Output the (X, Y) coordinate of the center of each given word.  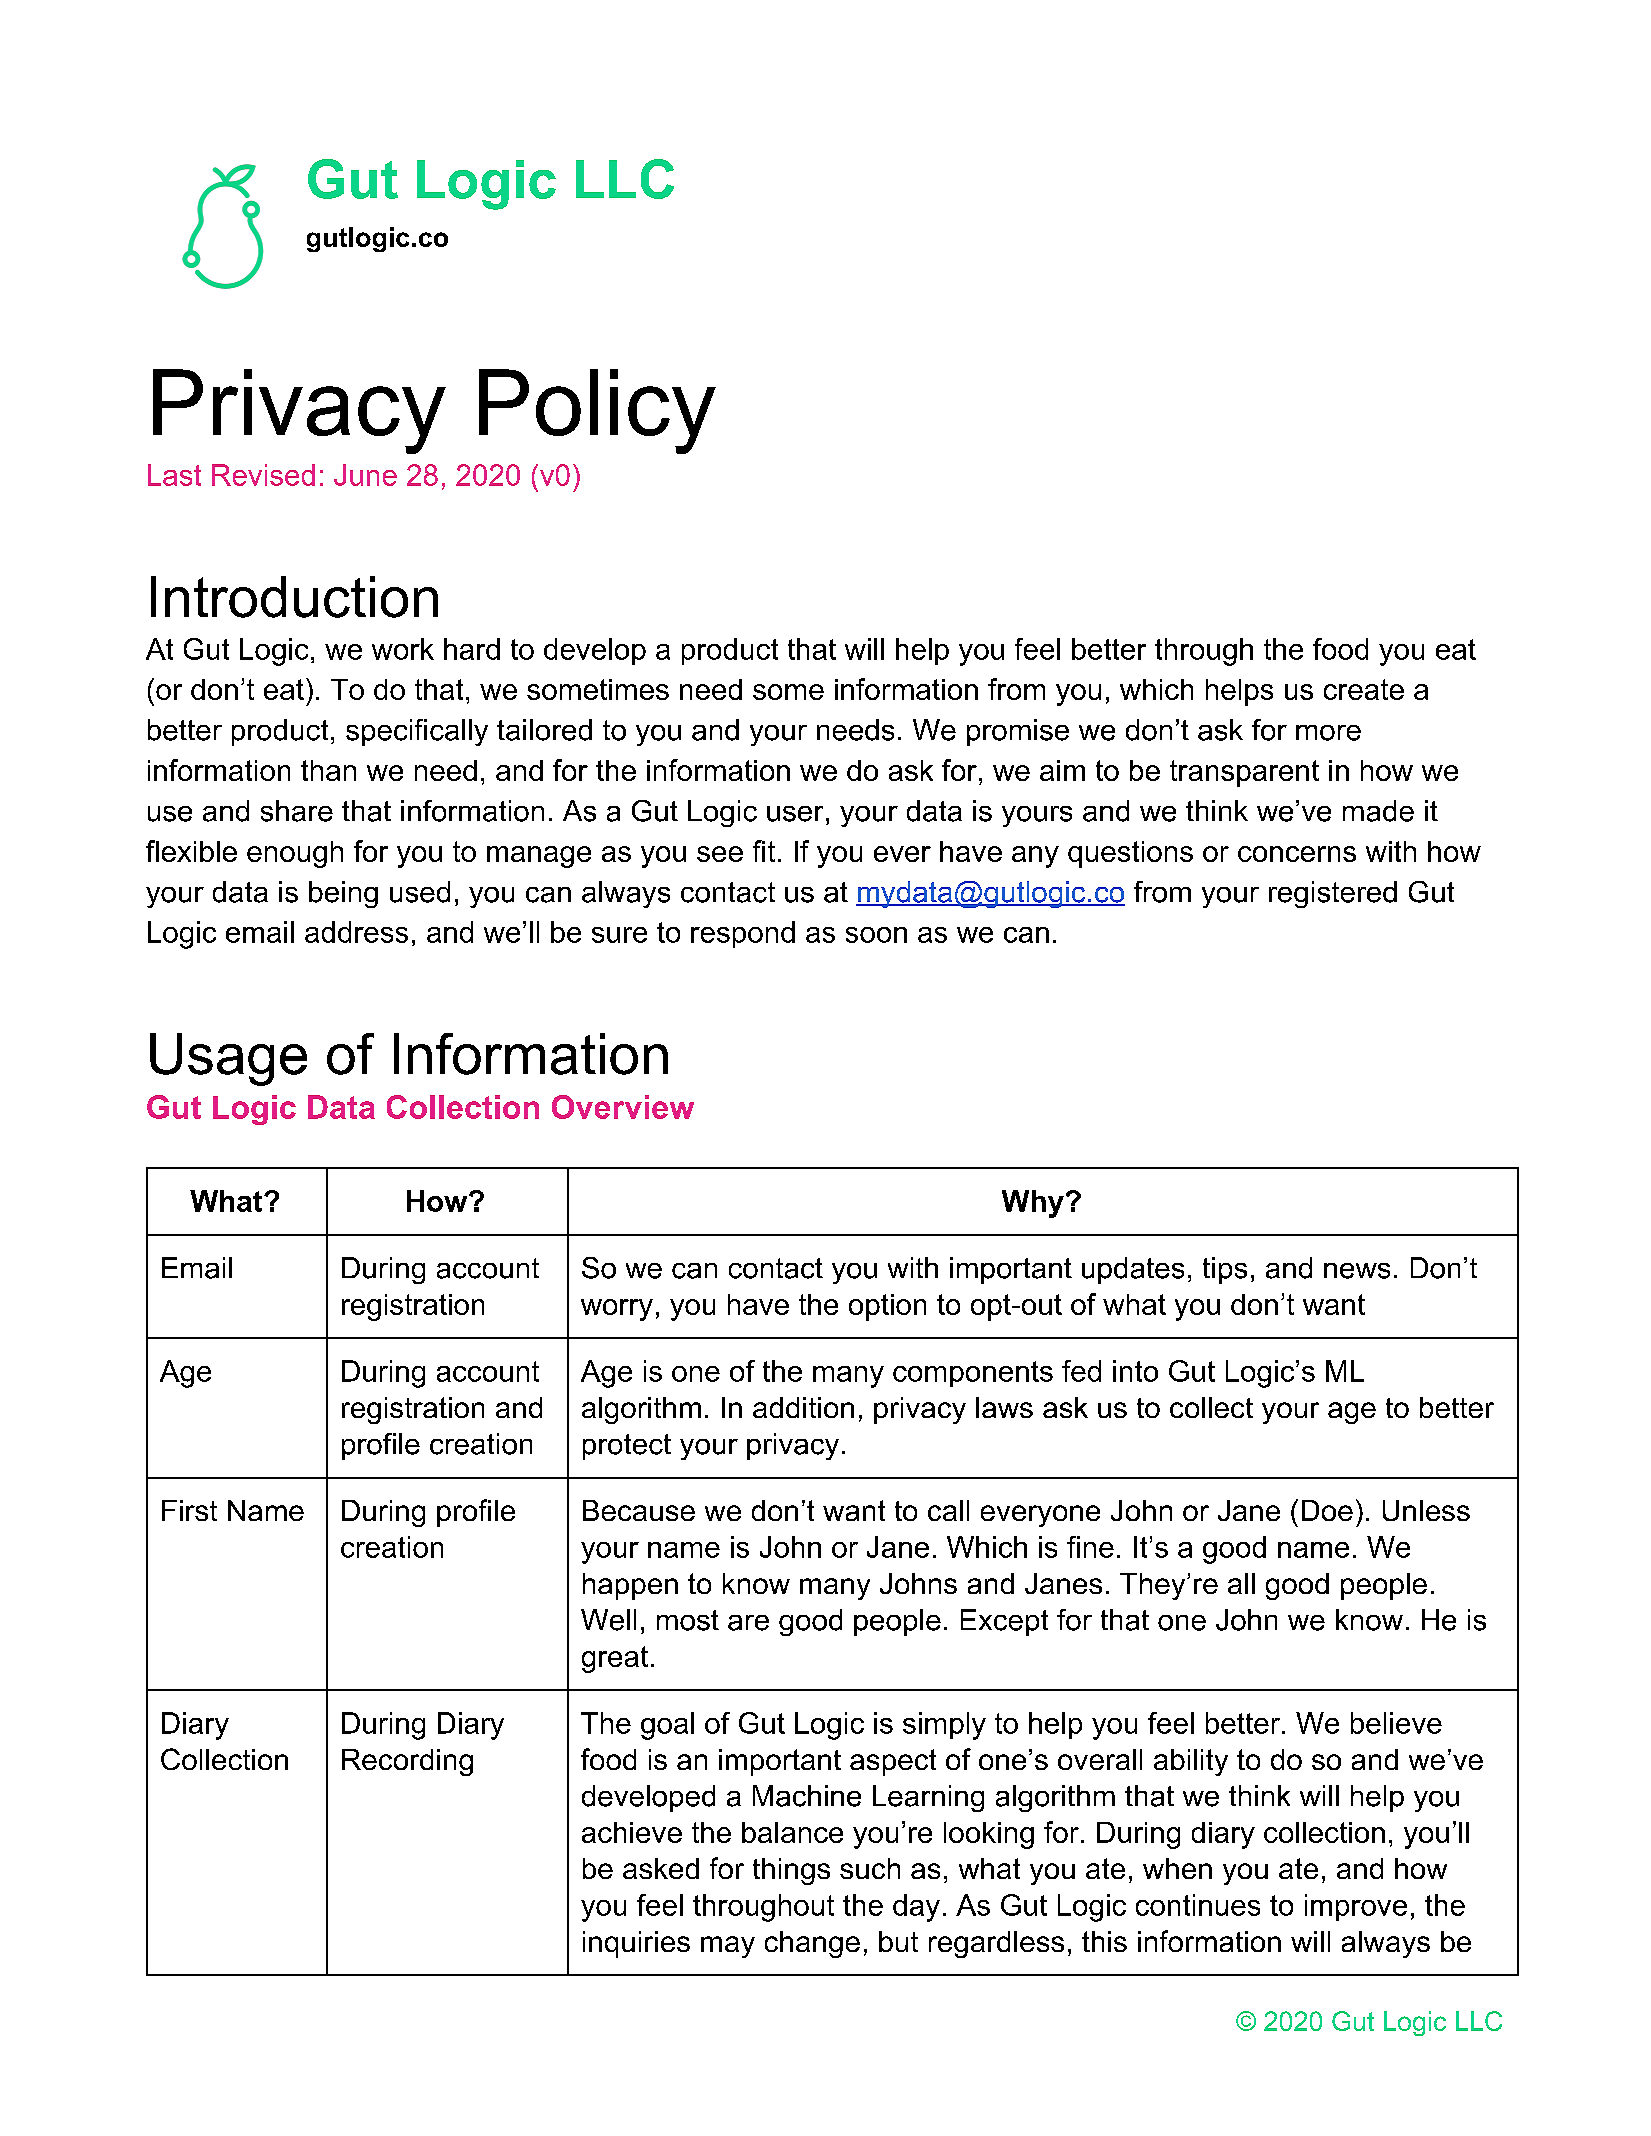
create (1364, 689)
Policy (597, 411)
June (365, 475)
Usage (228, 1059)
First (189, 1510)
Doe (1327, 1510)
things (791, 1871)
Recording (407, 1762)
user (795, 814)
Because (639, 1510)
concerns (1297, 854)
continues (1198, 1905)
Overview (623, 1107)
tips (1225, 1270)
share (297, 811)
